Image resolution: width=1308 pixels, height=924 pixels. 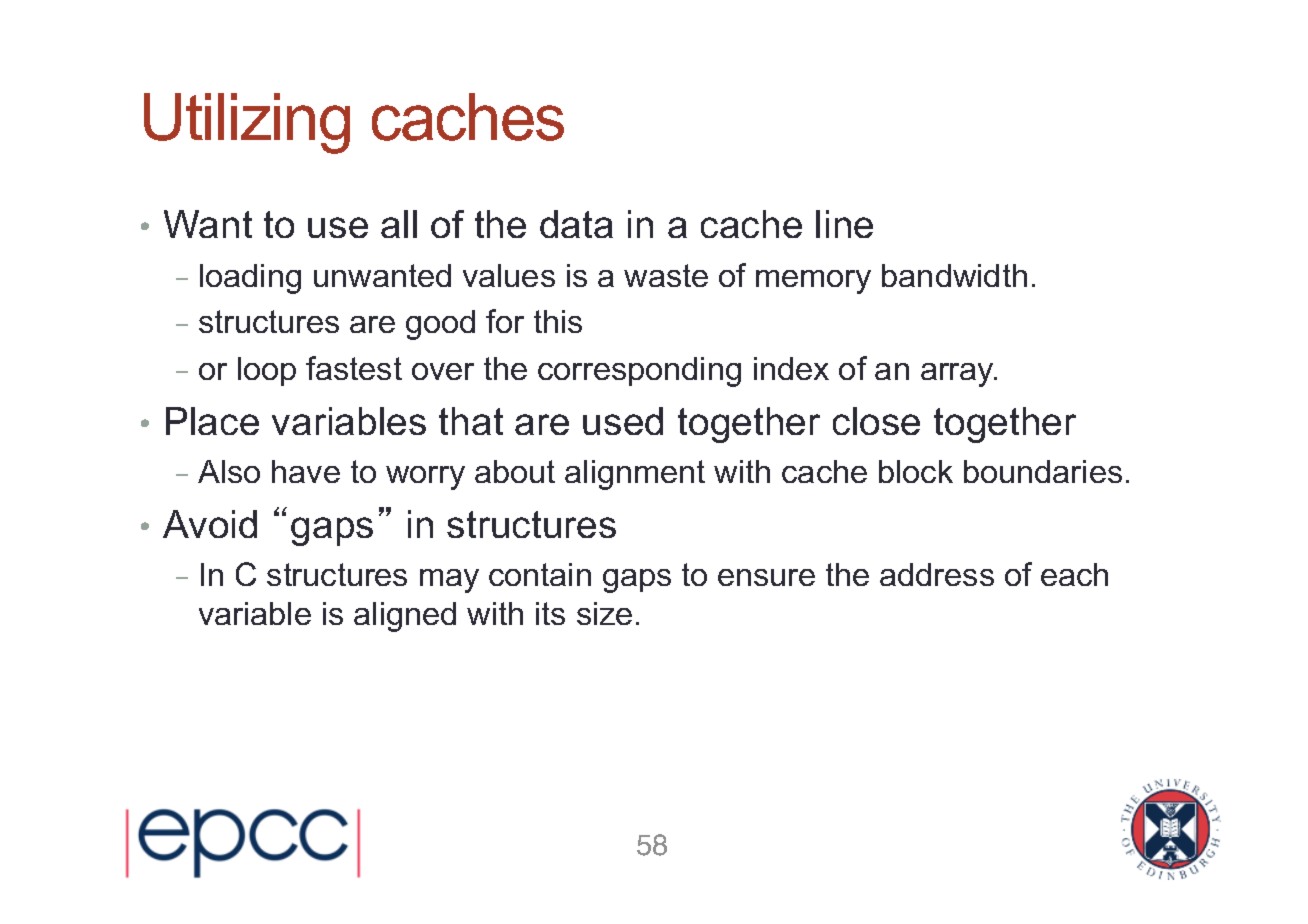 What do you see at coordinates (306, 471) in the screenshot?
I see `have` at bounding box center [306, 471].
